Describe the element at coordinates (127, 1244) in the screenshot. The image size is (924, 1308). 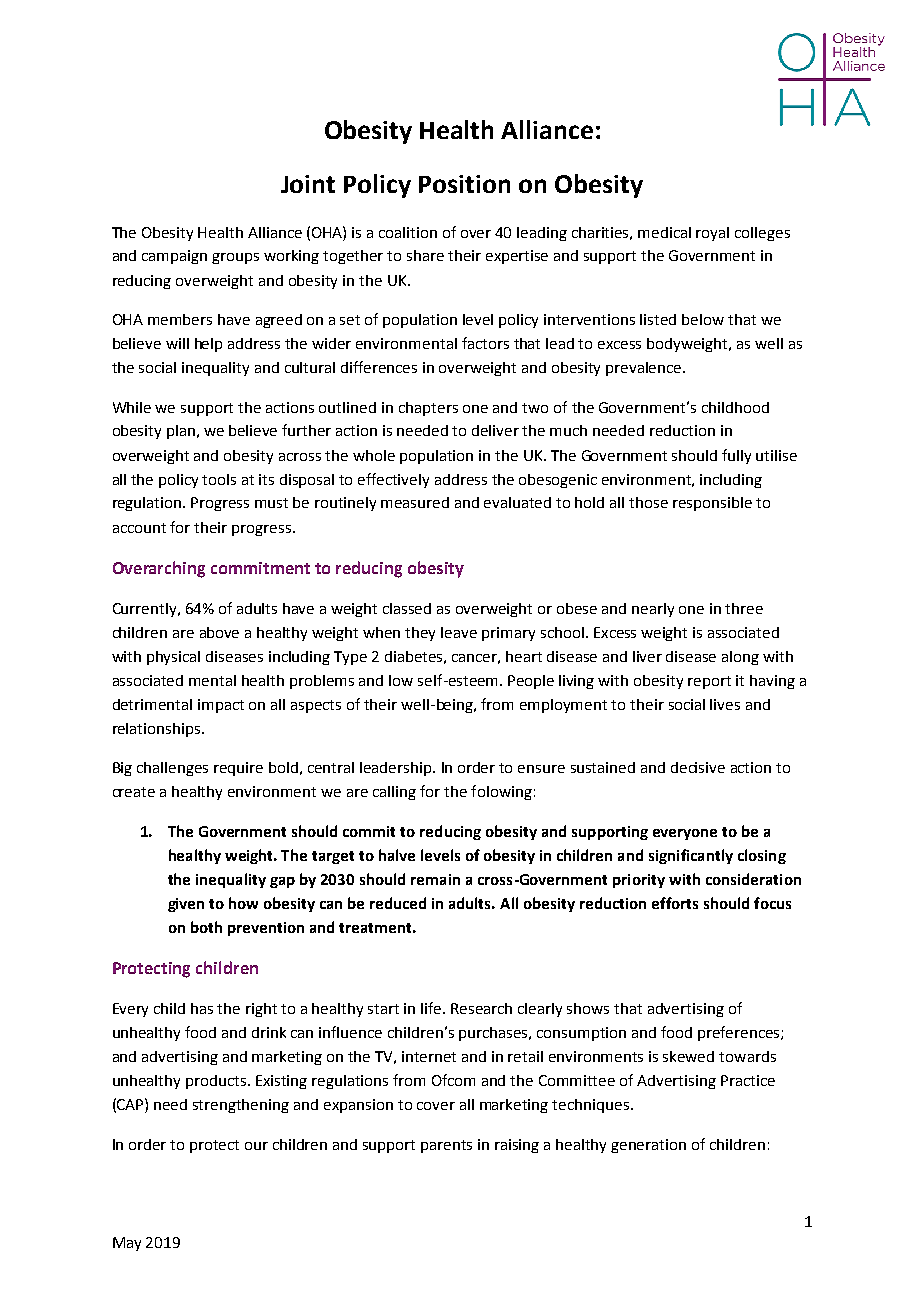
I see `May` at that location.
